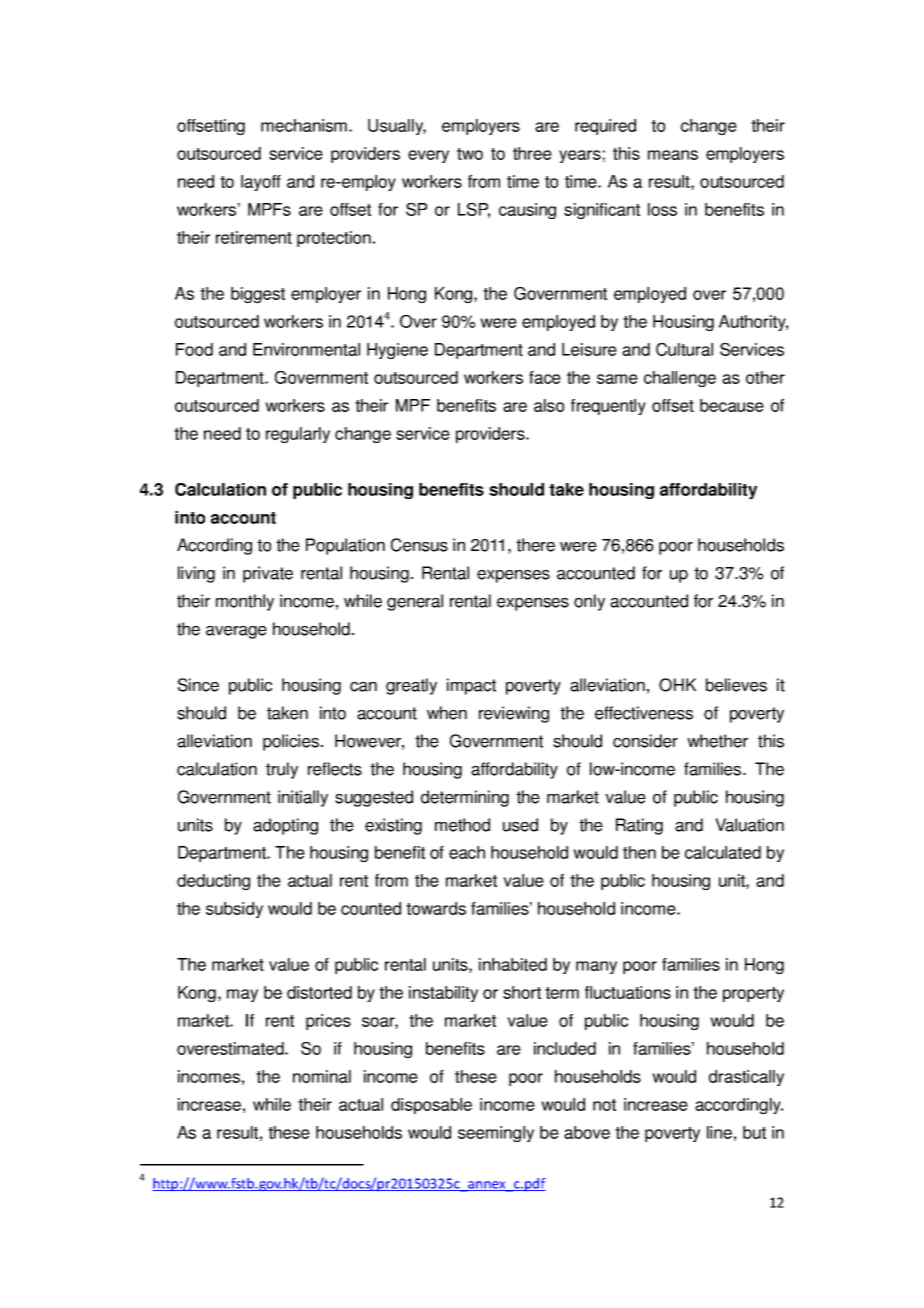  I want to click on nominal, so click(322, 1076).
